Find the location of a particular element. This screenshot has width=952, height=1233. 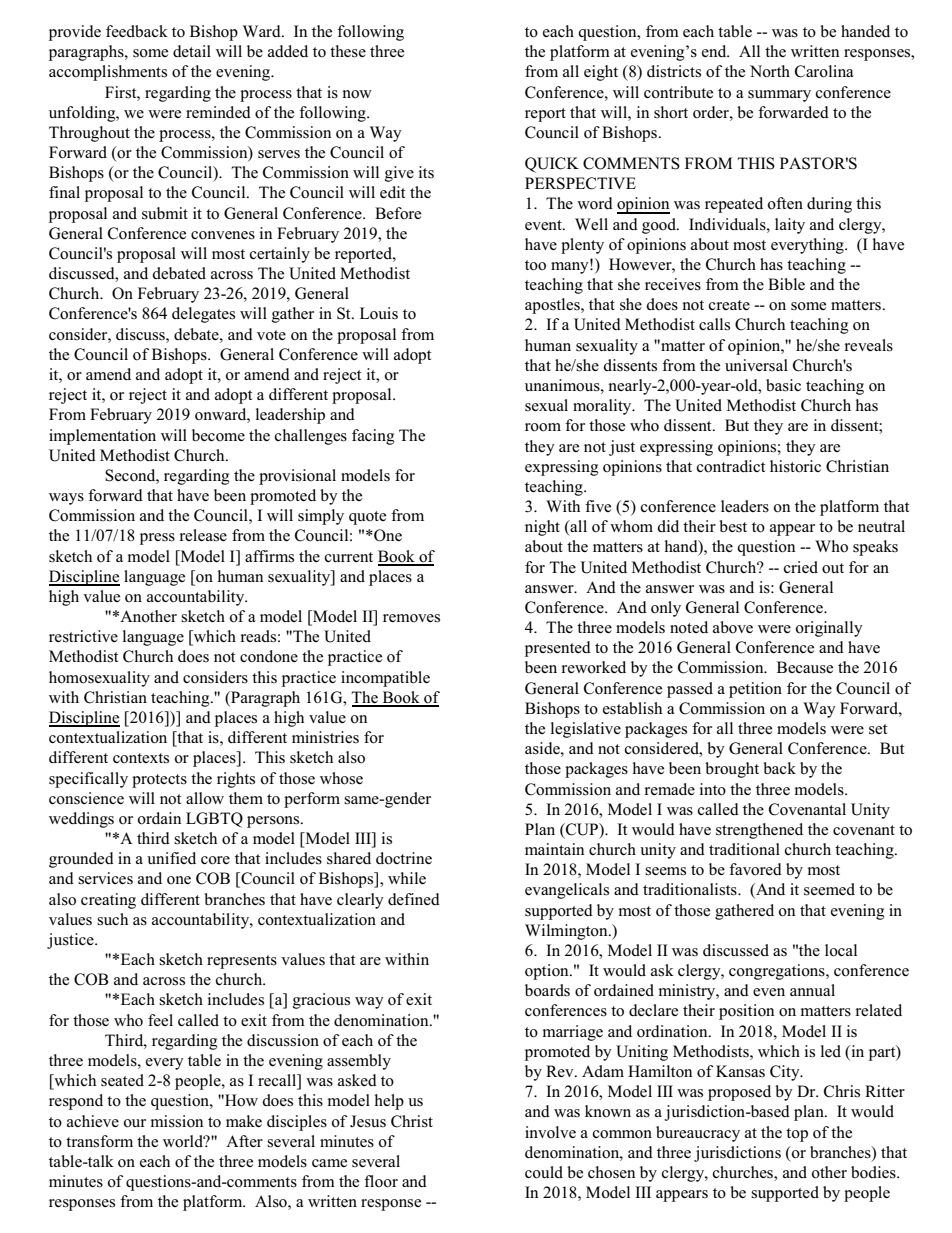

our is located at coordinates (135, 1123).
